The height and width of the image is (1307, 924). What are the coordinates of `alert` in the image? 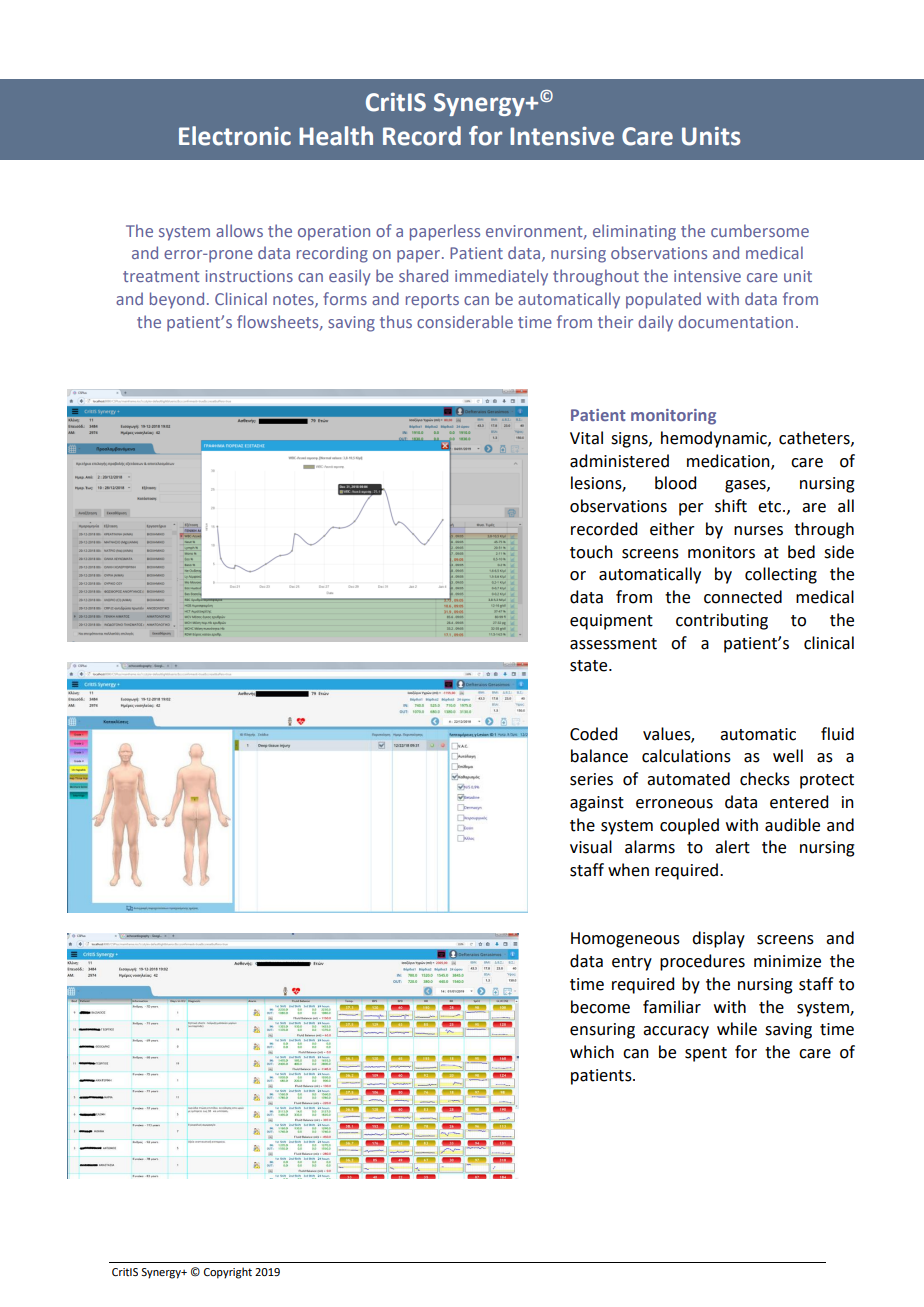 It's located at (732, 847).
